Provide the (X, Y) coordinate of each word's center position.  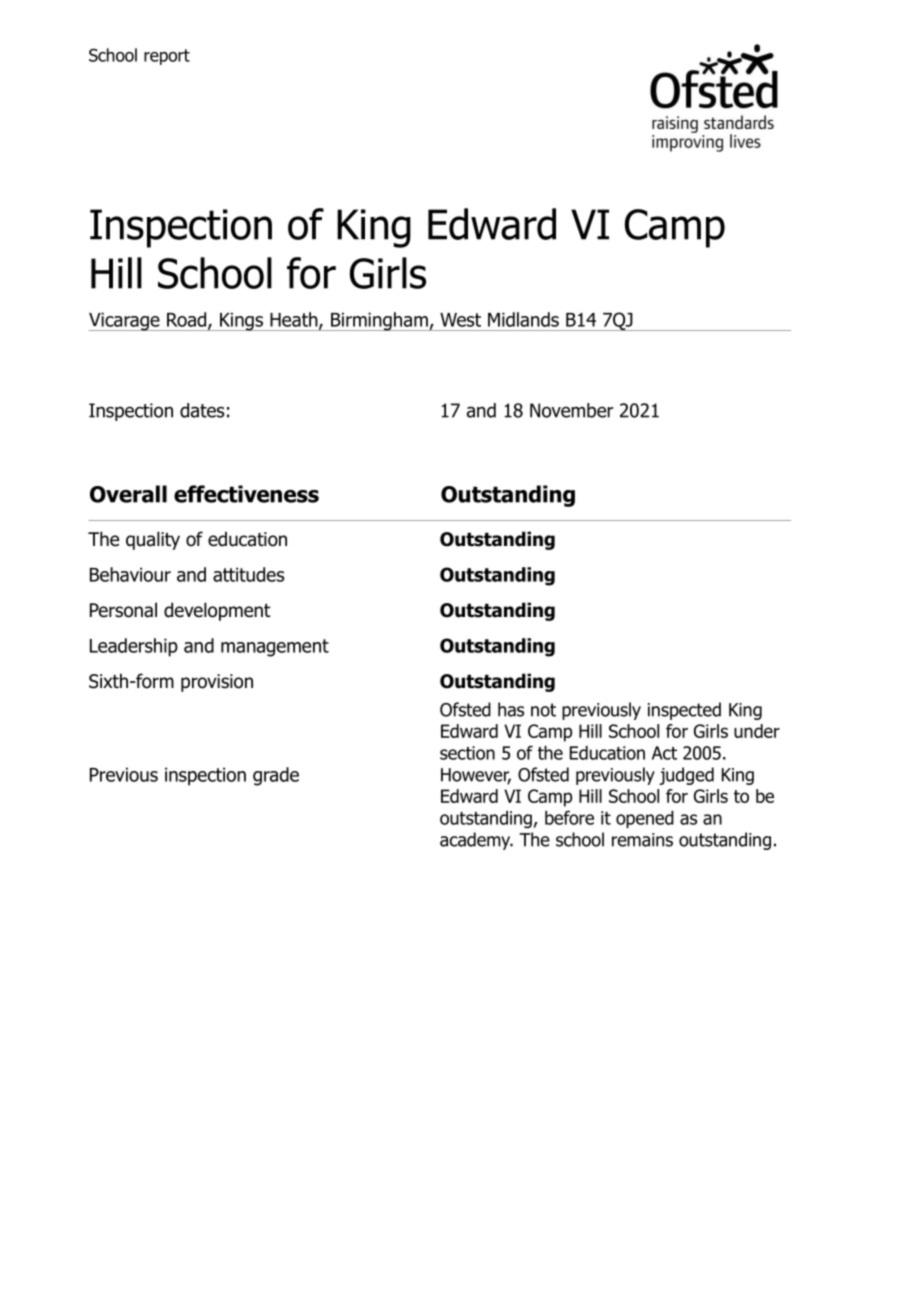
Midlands (523, 319)
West (460, 320)
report (167, 57)
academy (476, 841)
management (275, 648)
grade (276, 776)
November (571, 410)
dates (202, 410)
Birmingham (379, 321)
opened (645, 819)
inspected (684, 711)
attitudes (249, 574)
